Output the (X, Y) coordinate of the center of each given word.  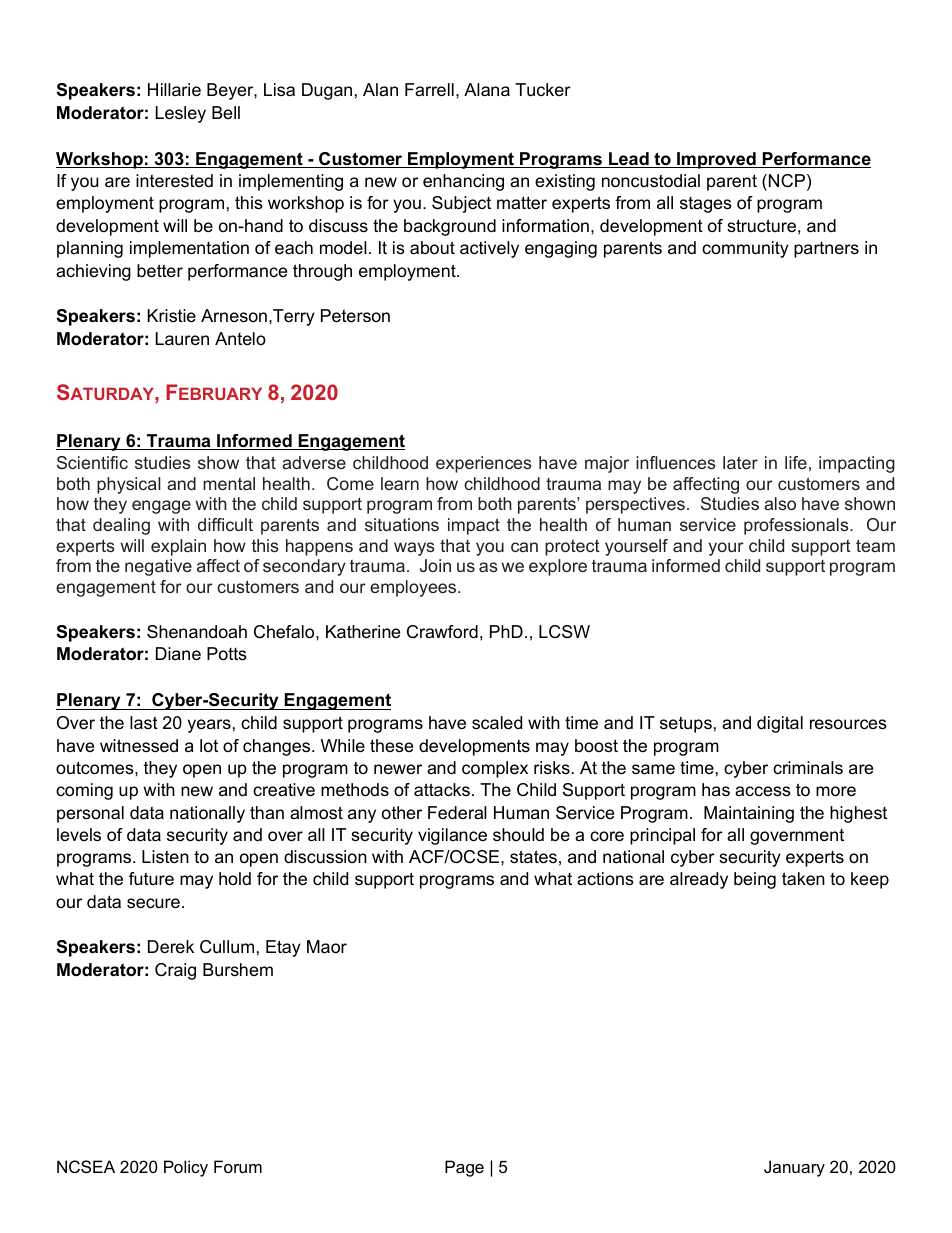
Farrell (429, 90)
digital (780, 724)
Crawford (442, 632)
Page (464, 1168)
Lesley (181, 114)
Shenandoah (197, 632)
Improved (716, 160)
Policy (186, 1168)
